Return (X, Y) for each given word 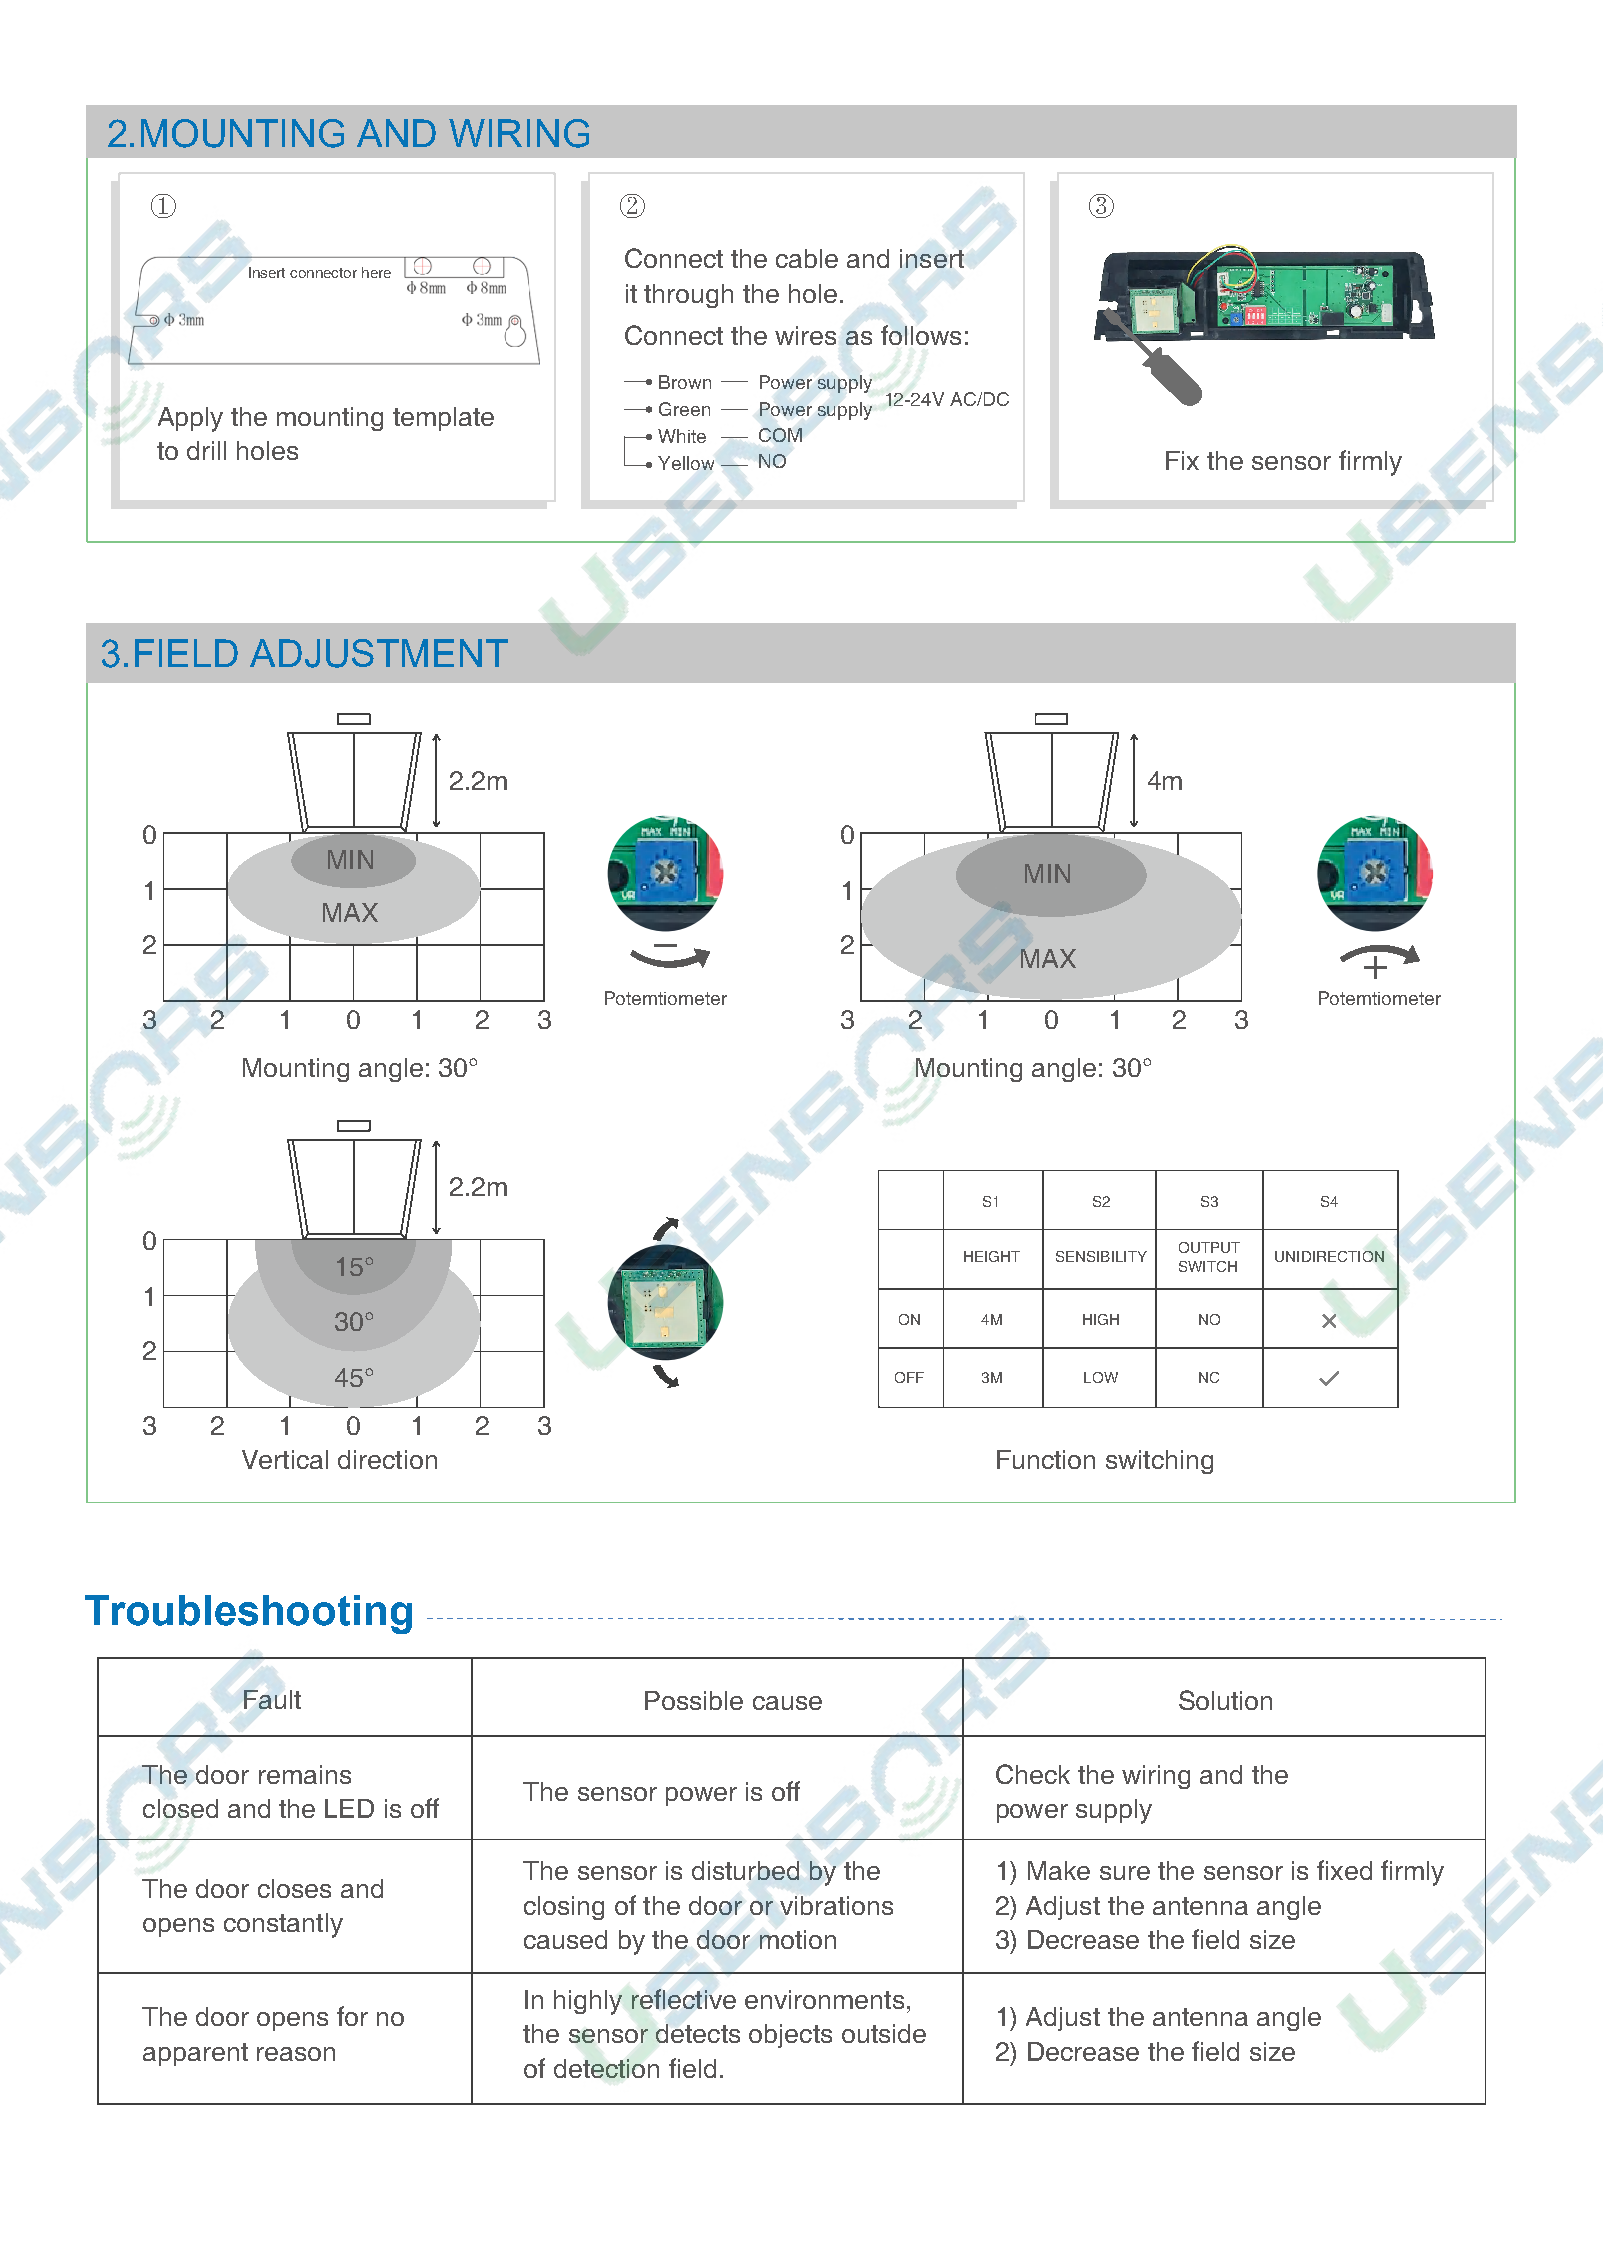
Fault (272, 1699)
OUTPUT (1209, 1247)
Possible (694, 1700)
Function (1046, 1459)
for (352, 2016)
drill (206, 450)
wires (805, 335)
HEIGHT (992, 1256)
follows (921, 335)
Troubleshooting (248, 1614)
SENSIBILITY (1101, 1256)
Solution (1225, 1700)
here (376, 272)
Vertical (285, 1459)
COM (780, 435)
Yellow (686, 463)
